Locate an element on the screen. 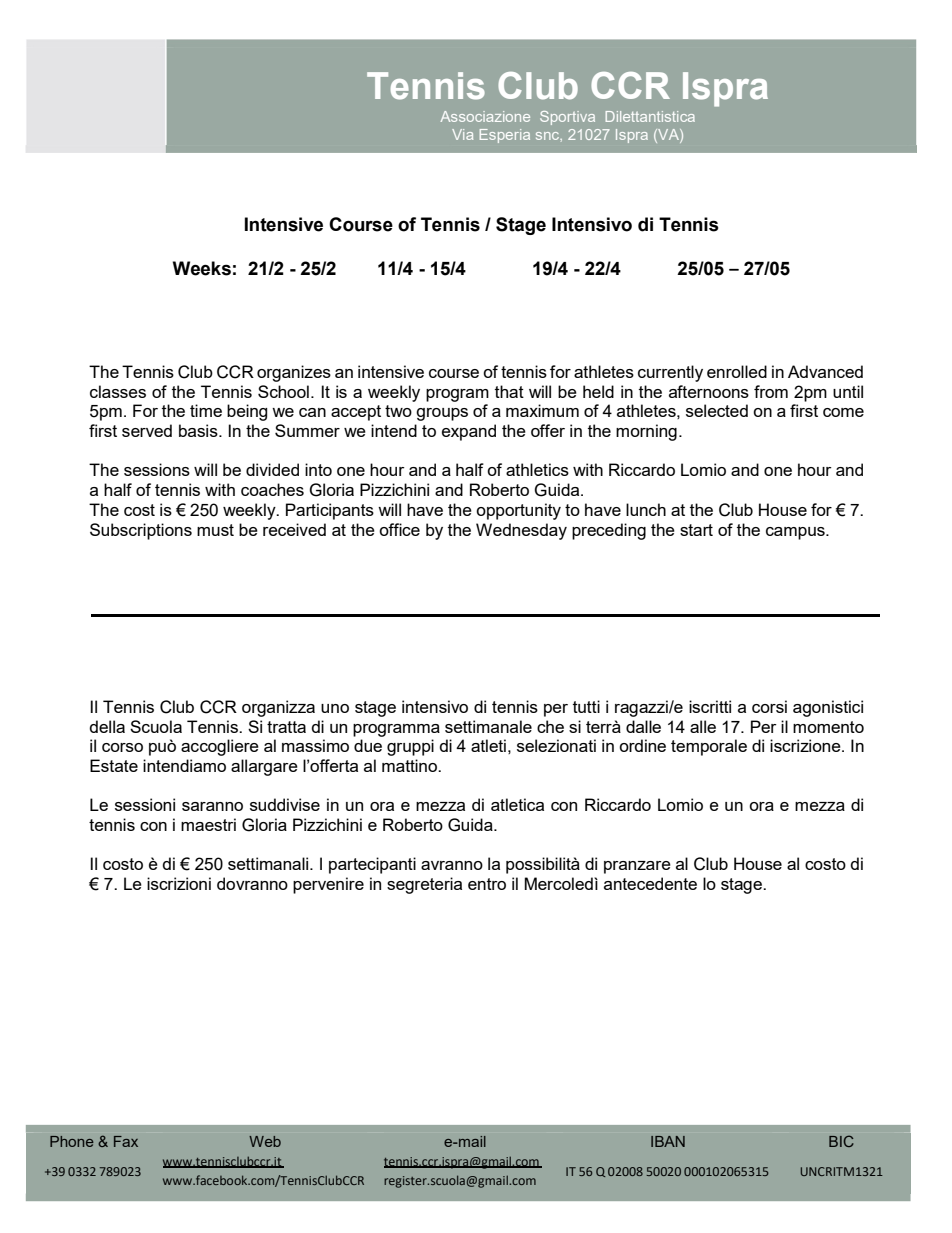 Image resolution: width=952 pixels, height=1233 pixels. Estate is located at coordinates (114, 765).
